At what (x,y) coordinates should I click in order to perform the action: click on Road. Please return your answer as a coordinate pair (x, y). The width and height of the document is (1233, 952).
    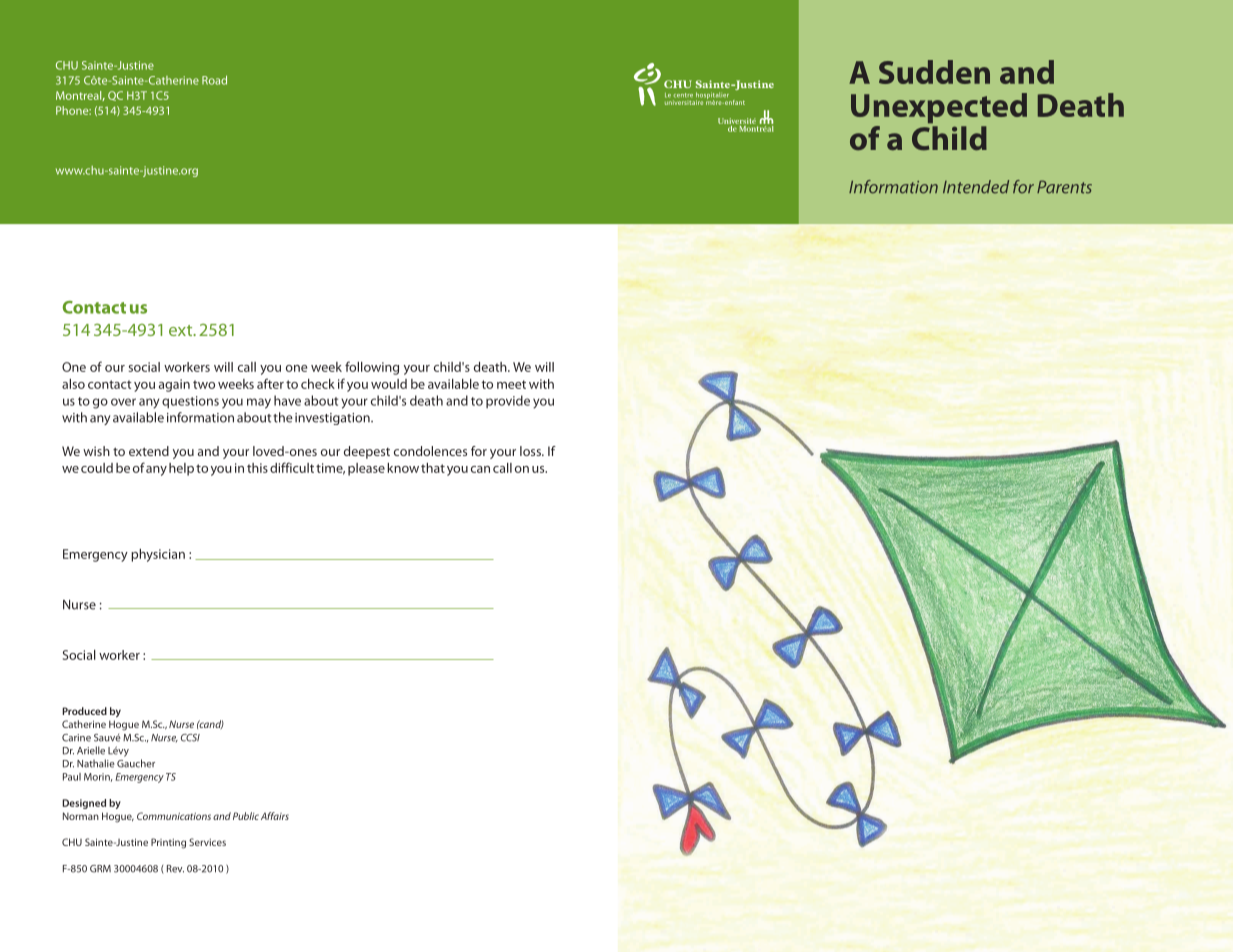
    Looking at the image, I should click on (214, 80).
